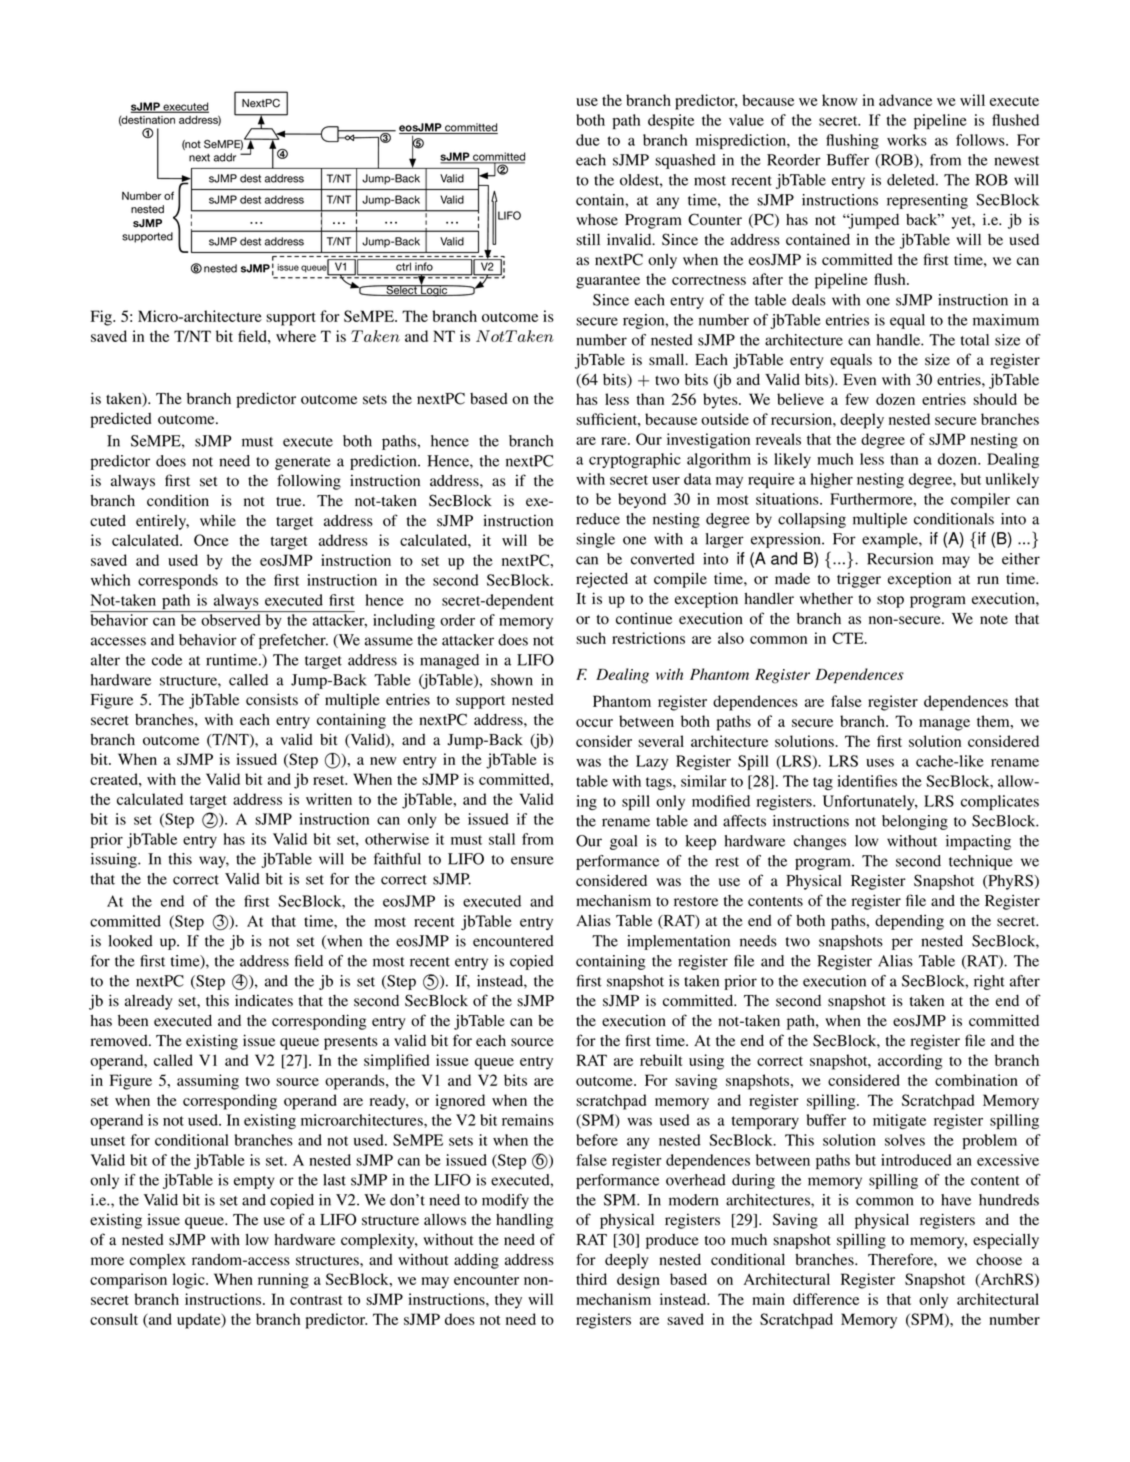 The width and height of the image is (1130, 1462). I want to click on due, so click(588, 140).
